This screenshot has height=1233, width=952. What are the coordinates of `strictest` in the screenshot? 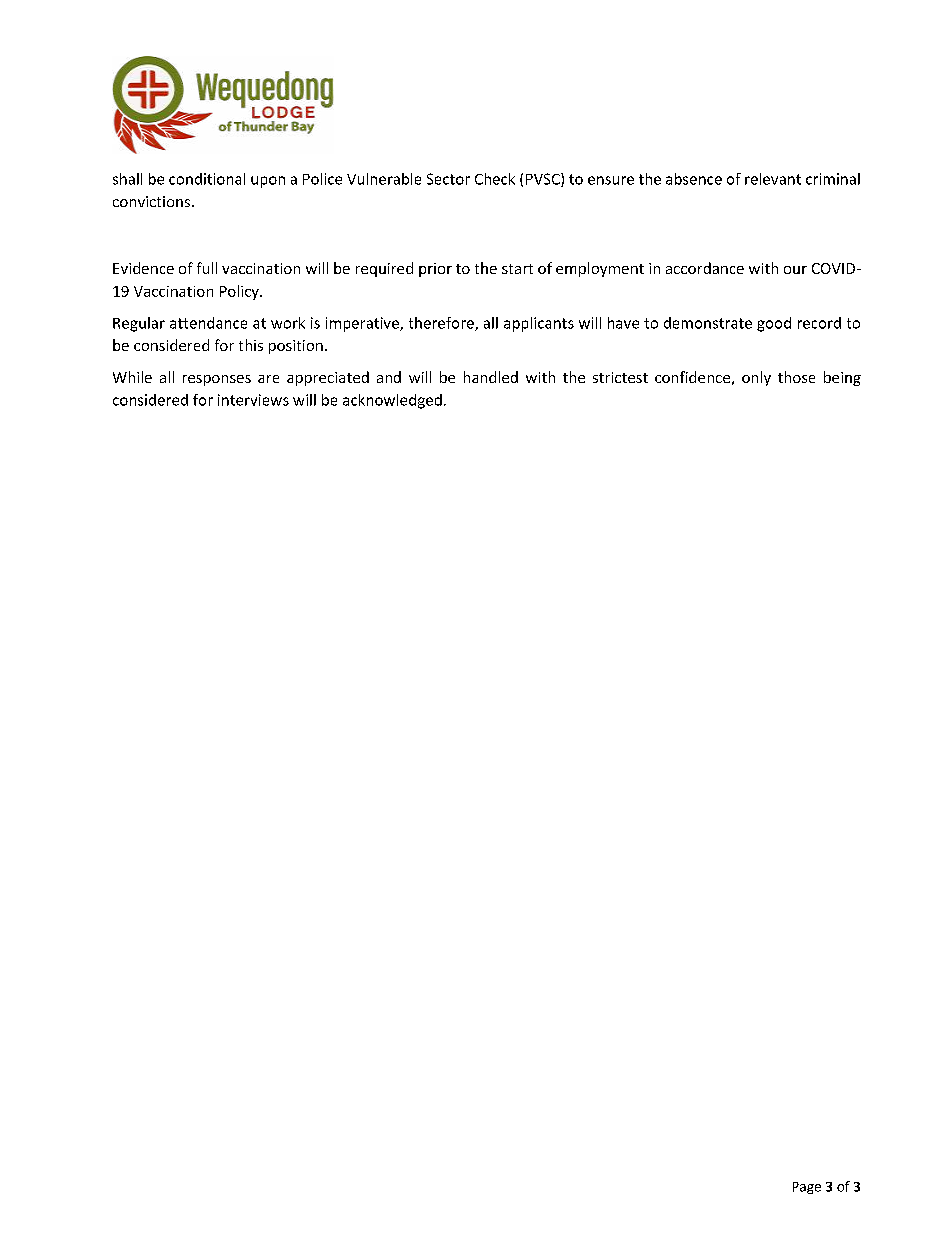 It's located at (620, 377).
